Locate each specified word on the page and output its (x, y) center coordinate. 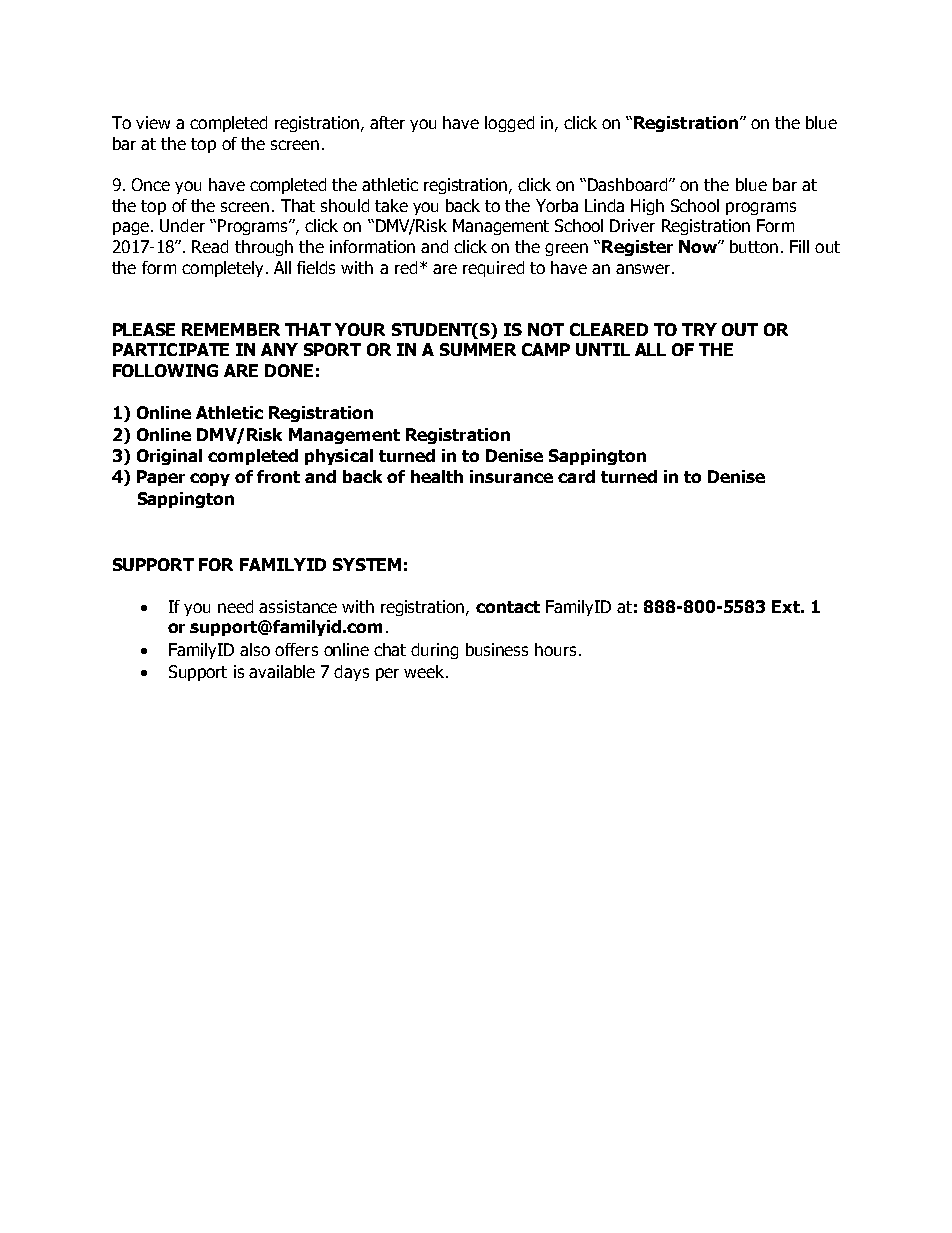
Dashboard (629, 184)
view (153, 122)
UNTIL (603, 349)
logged (509, 124)
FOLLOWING (165, 370)
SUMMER (478, 349)
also (255, 649)
